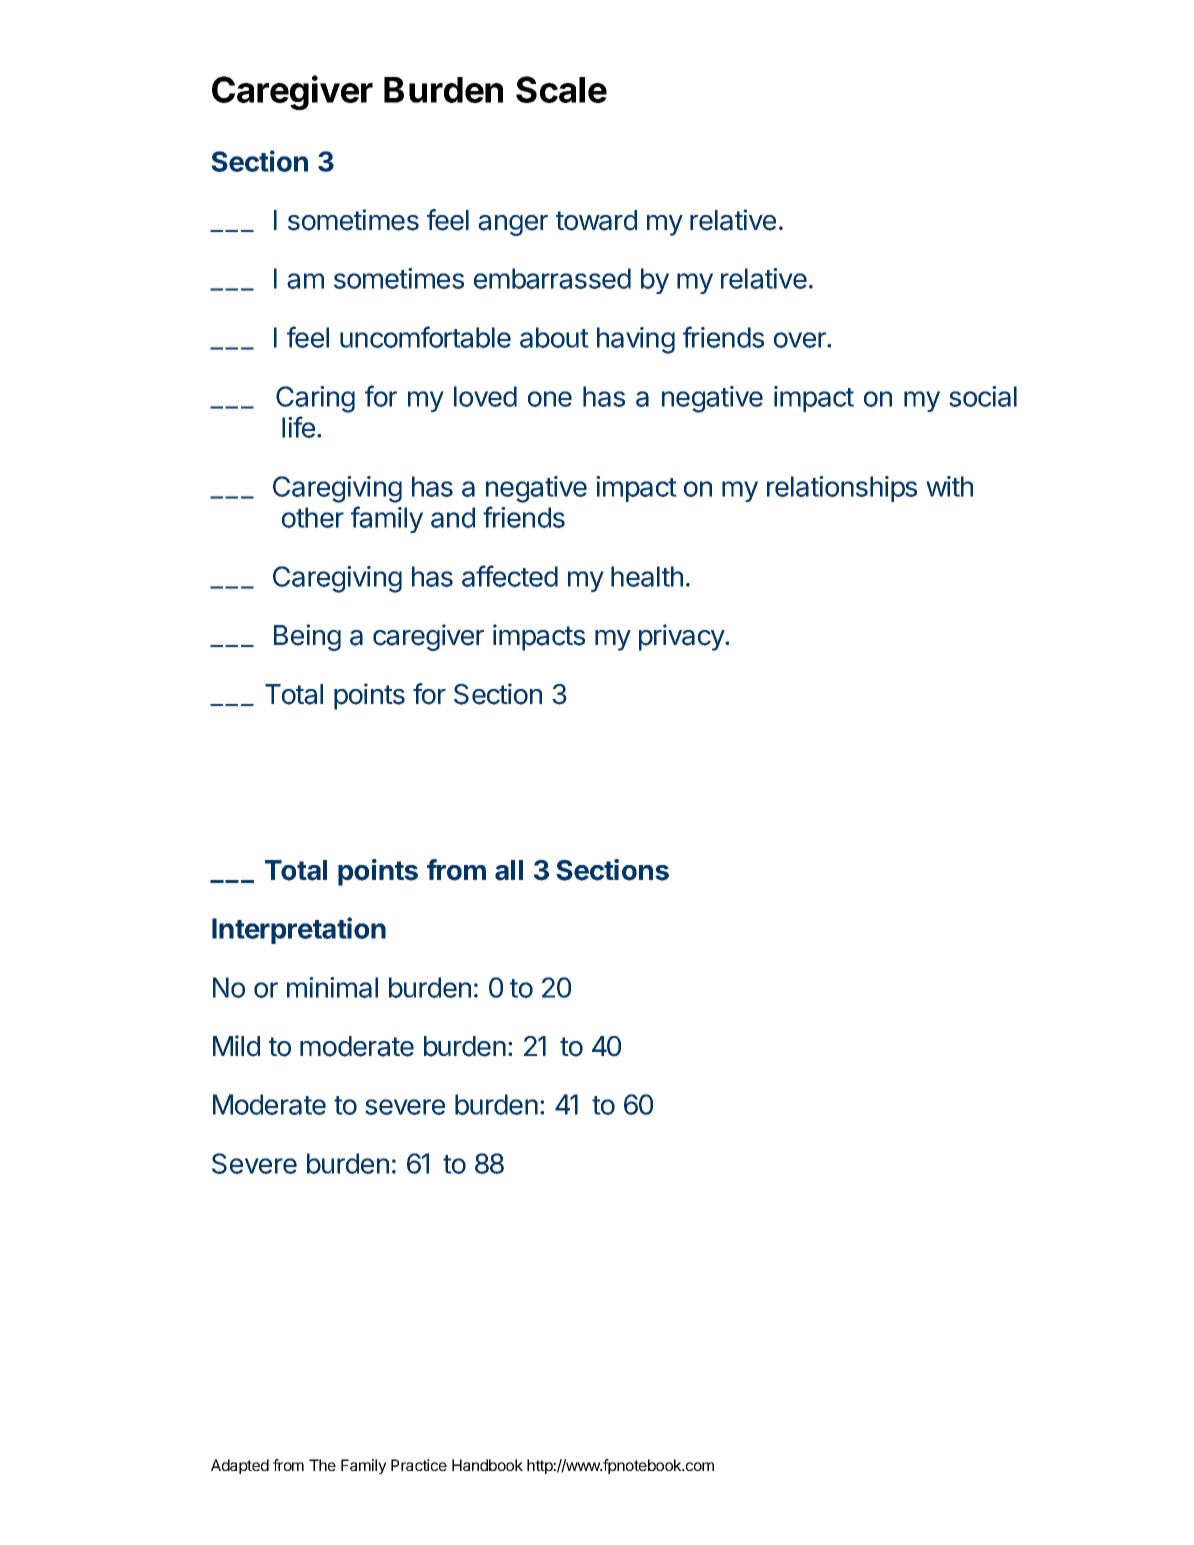 This screenshot has height=1545, width=1194. I want to click on life, so click(298, 427).
